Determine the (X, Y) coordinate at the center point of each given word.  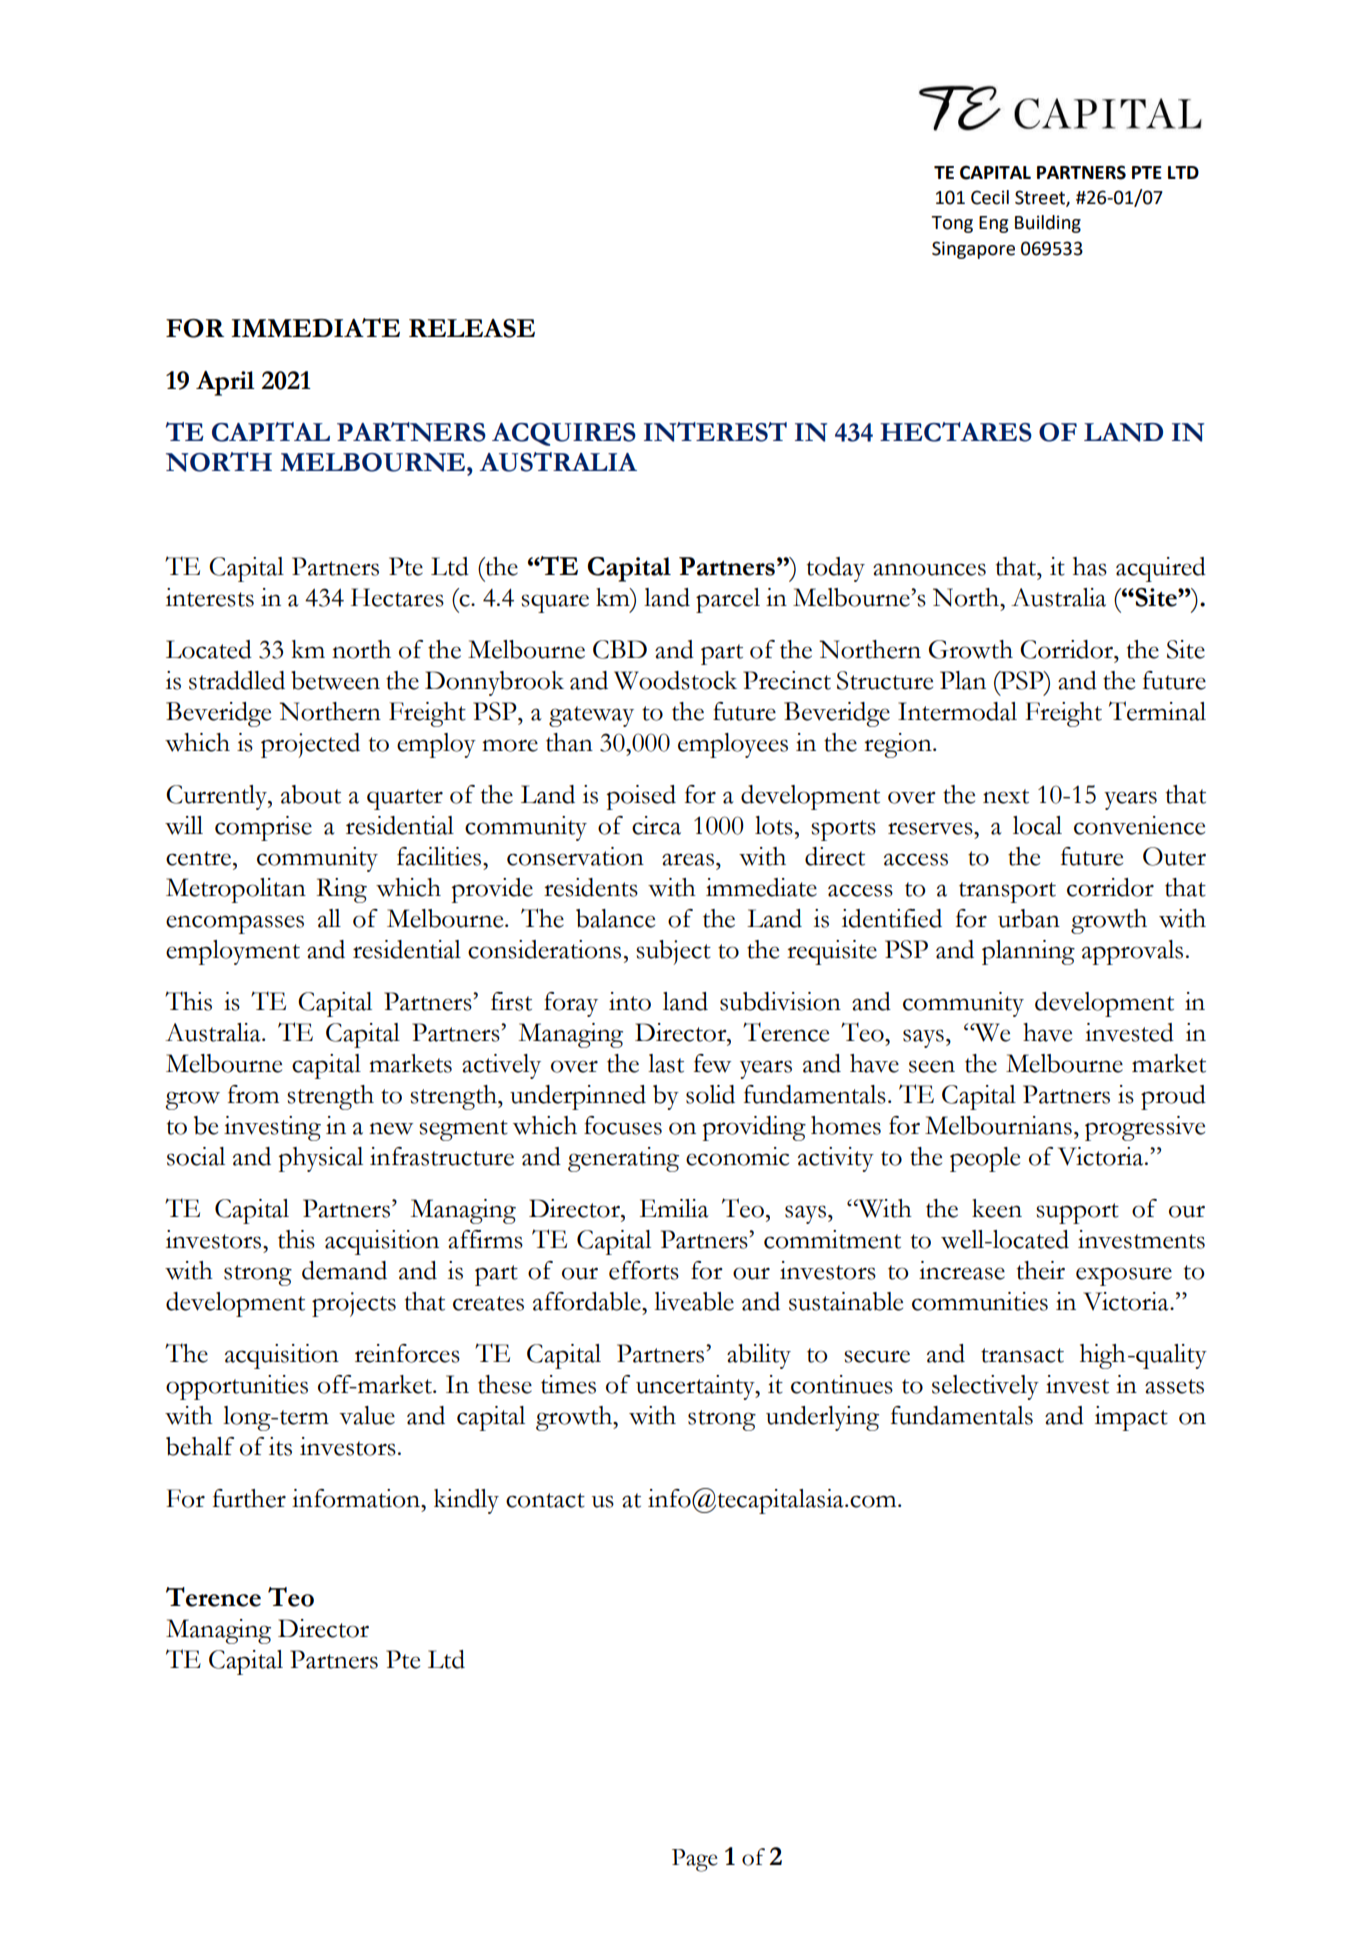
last (666, 1063)
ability (759, 1356)
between (335, 680)
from (253, 1094)
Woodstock (675, 680)
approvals (1132, 952)
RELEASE (472, 328)
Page (695, 1860)
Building (1048, 224)
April (225, 383)
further (249, 1498)
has (1090, 566)
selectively (985, 1387)
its (280, 1446)
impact (1131, 1418)
